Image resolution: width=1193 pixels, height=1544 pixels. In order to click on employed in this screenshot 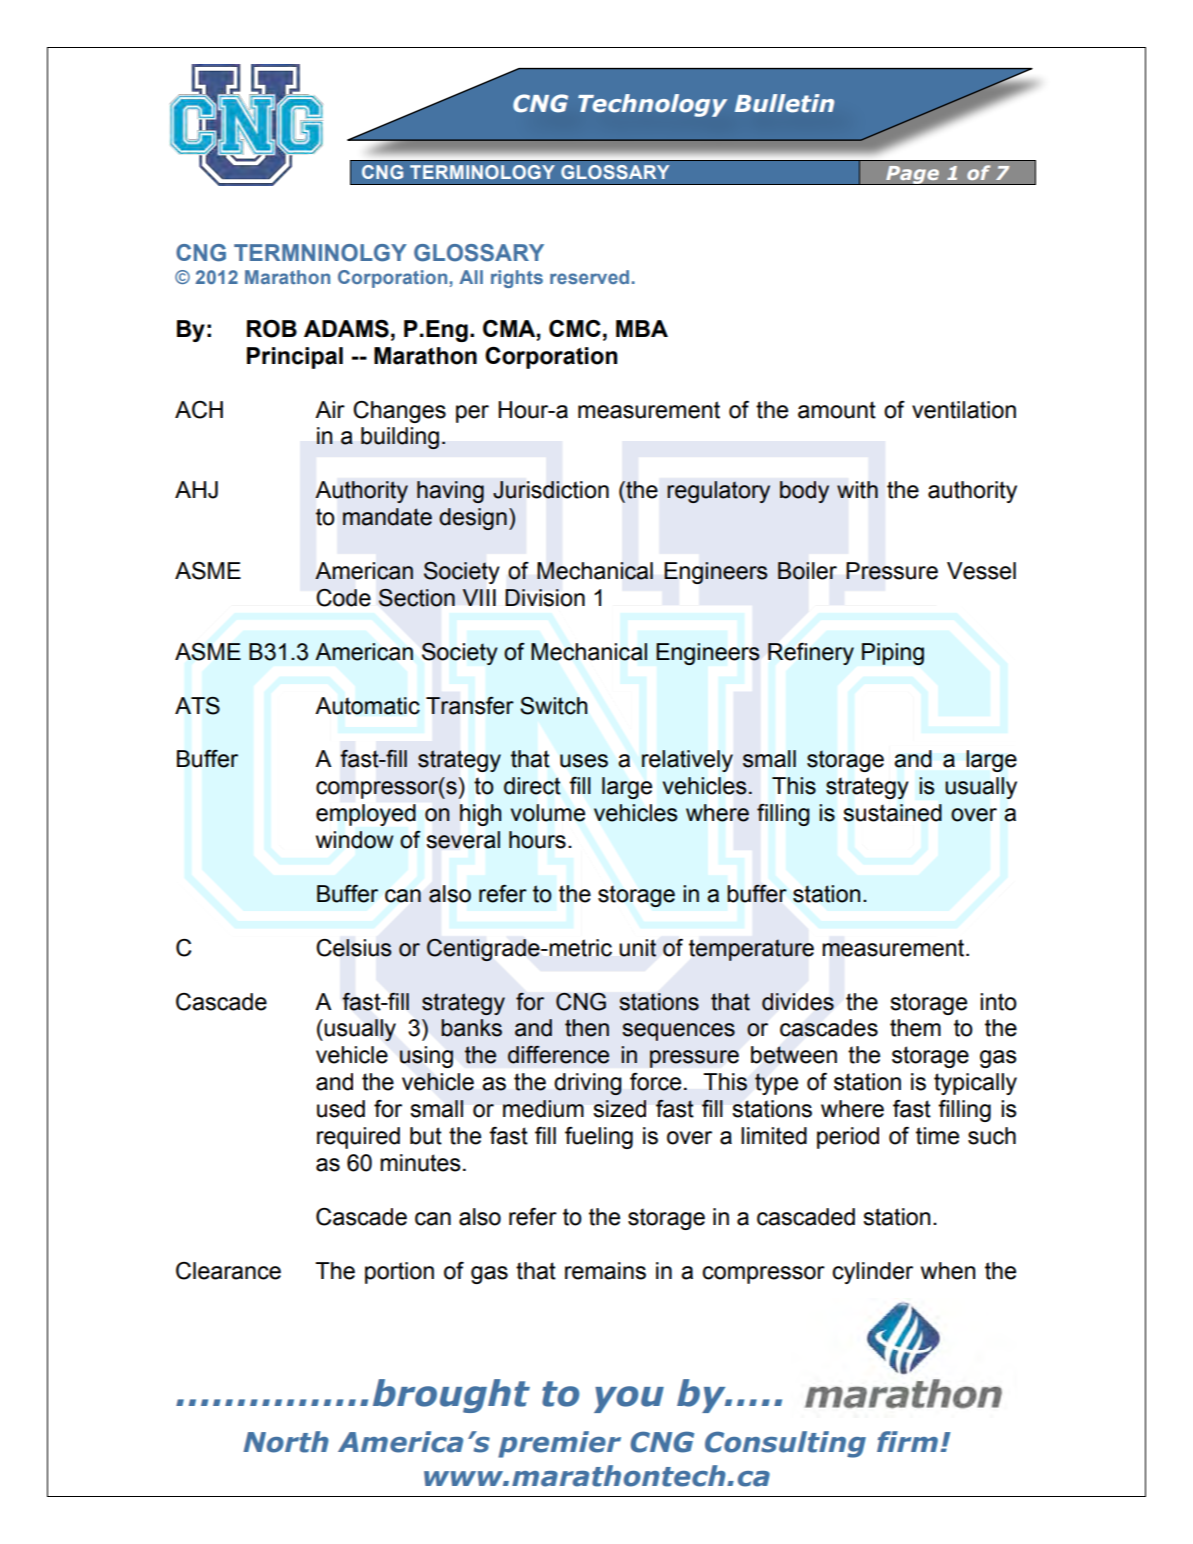, I will do `click(366, 815)`.
